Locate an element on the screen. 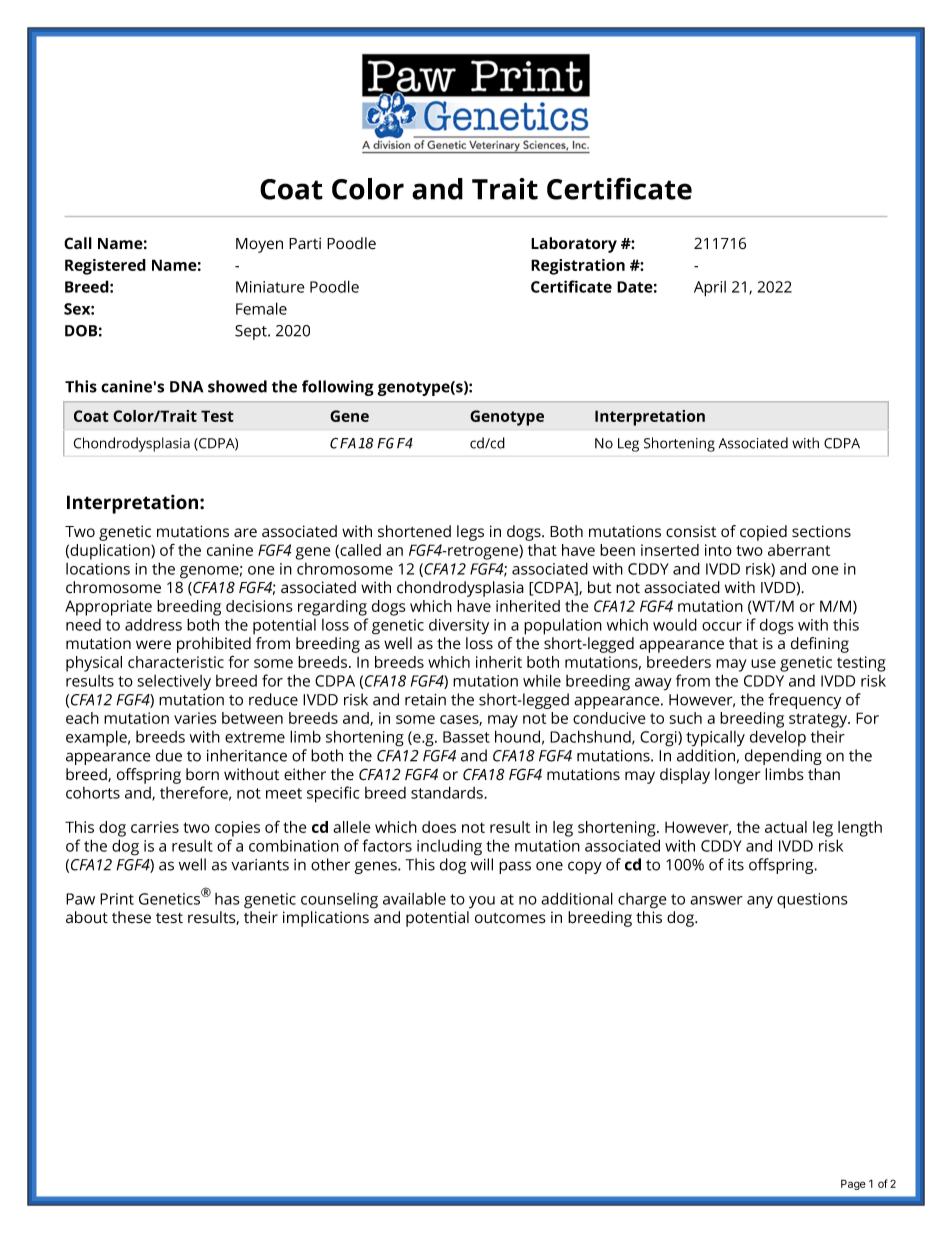  Registration is located at coordinates (578, 267).
